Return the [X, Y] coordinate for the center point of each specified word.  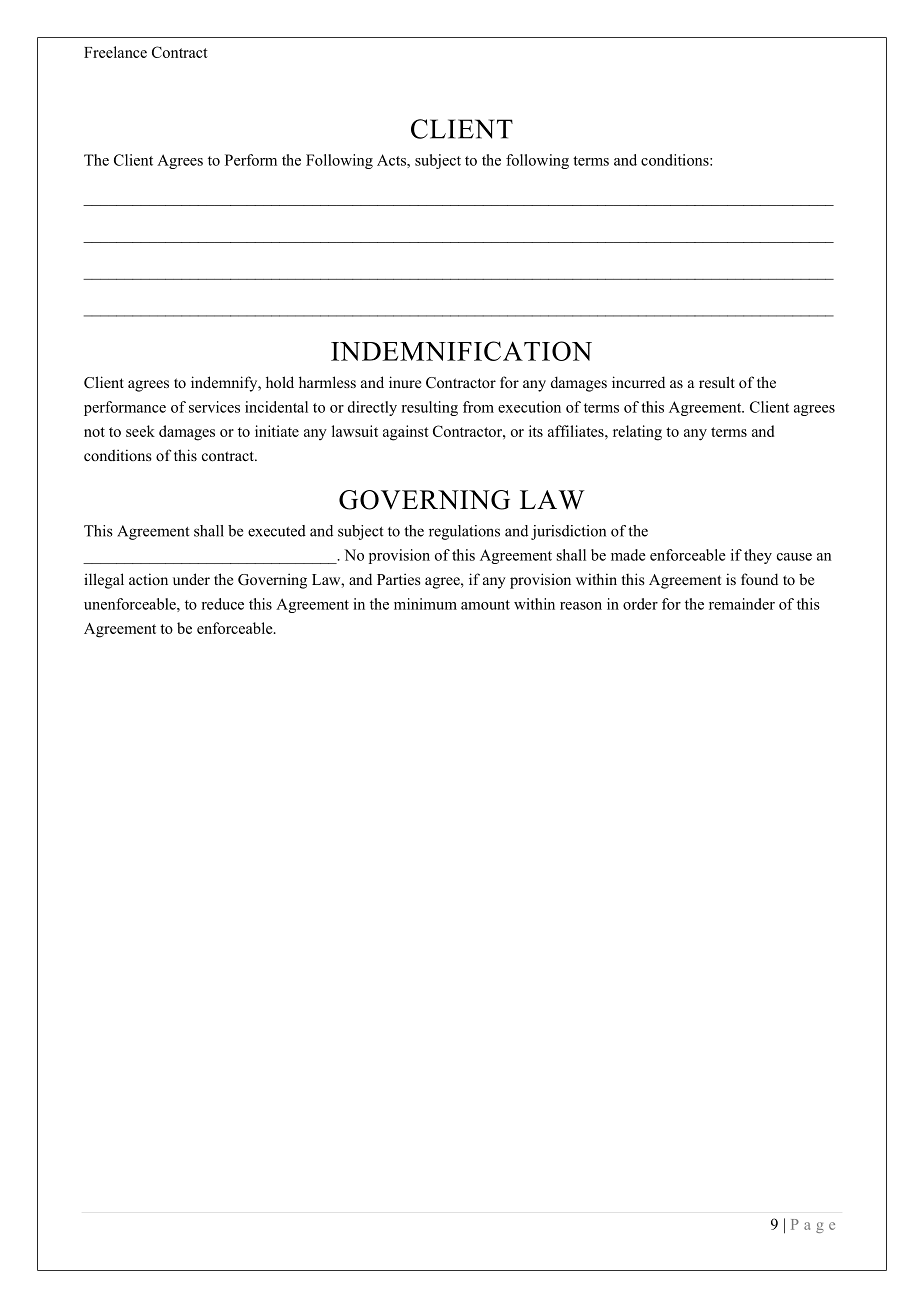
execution [529, 407]
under [191, 579]
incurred [638, 382]
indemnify [225, 384]
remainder [742, 604]
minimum [425, 604]
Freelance [115, 52]
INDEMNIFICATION [461, 351]
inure [405, 382]
